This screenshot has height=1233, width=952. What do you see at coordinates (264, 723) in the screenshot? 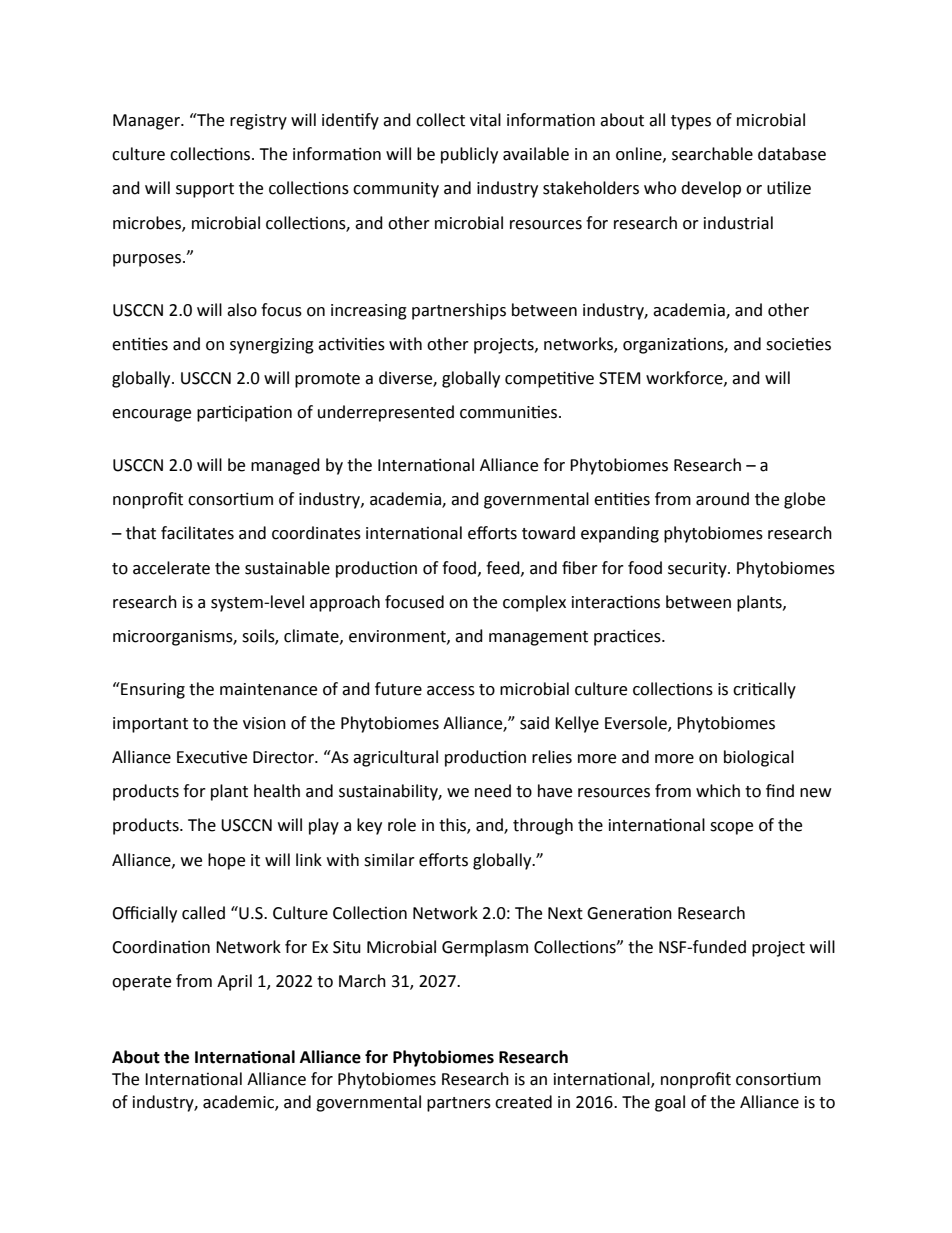
I see `vision` at bounding box center [264, 723].
